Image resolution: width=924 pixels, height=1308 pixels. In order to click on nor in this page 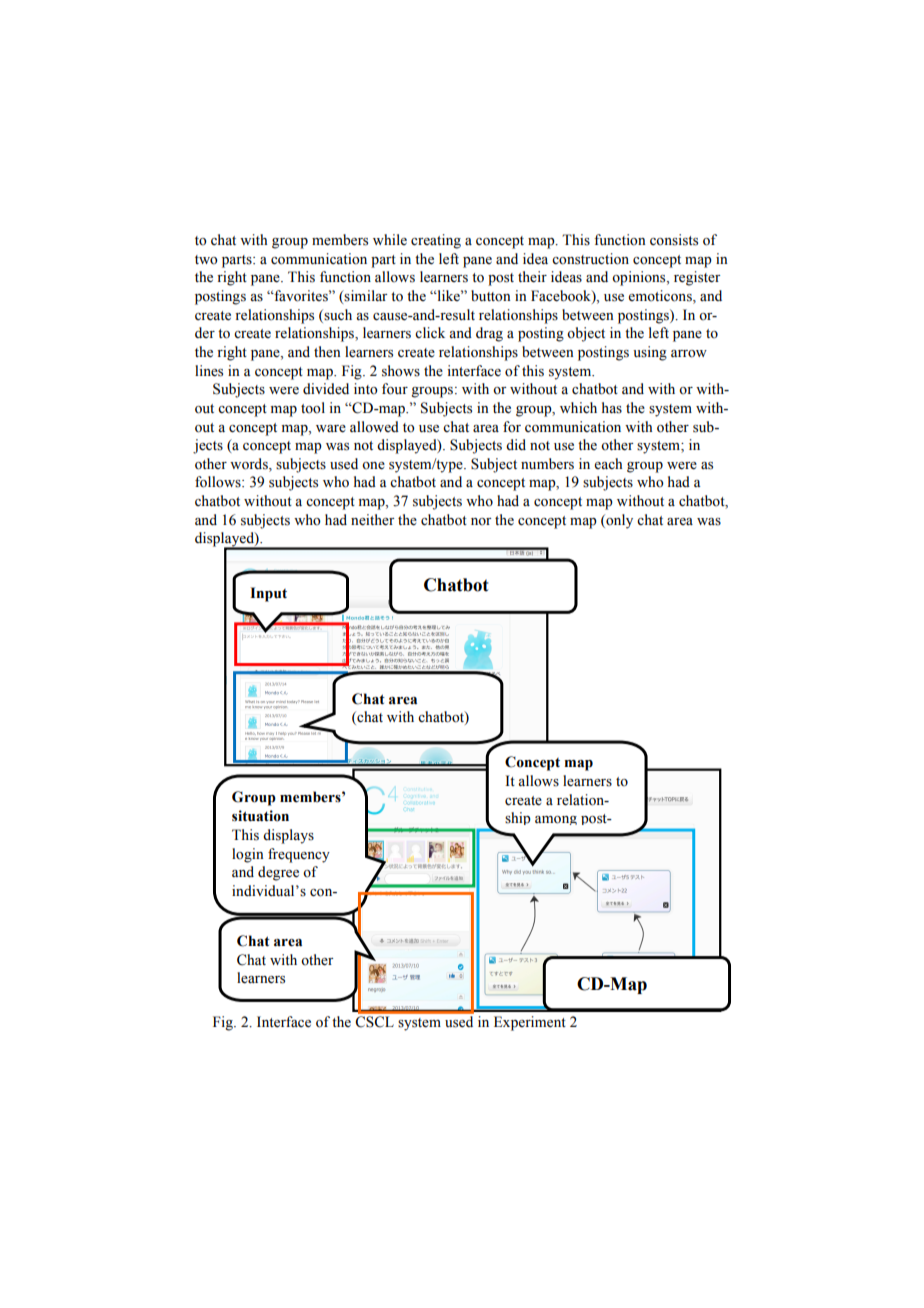, I will do `click(481, 522)`.
